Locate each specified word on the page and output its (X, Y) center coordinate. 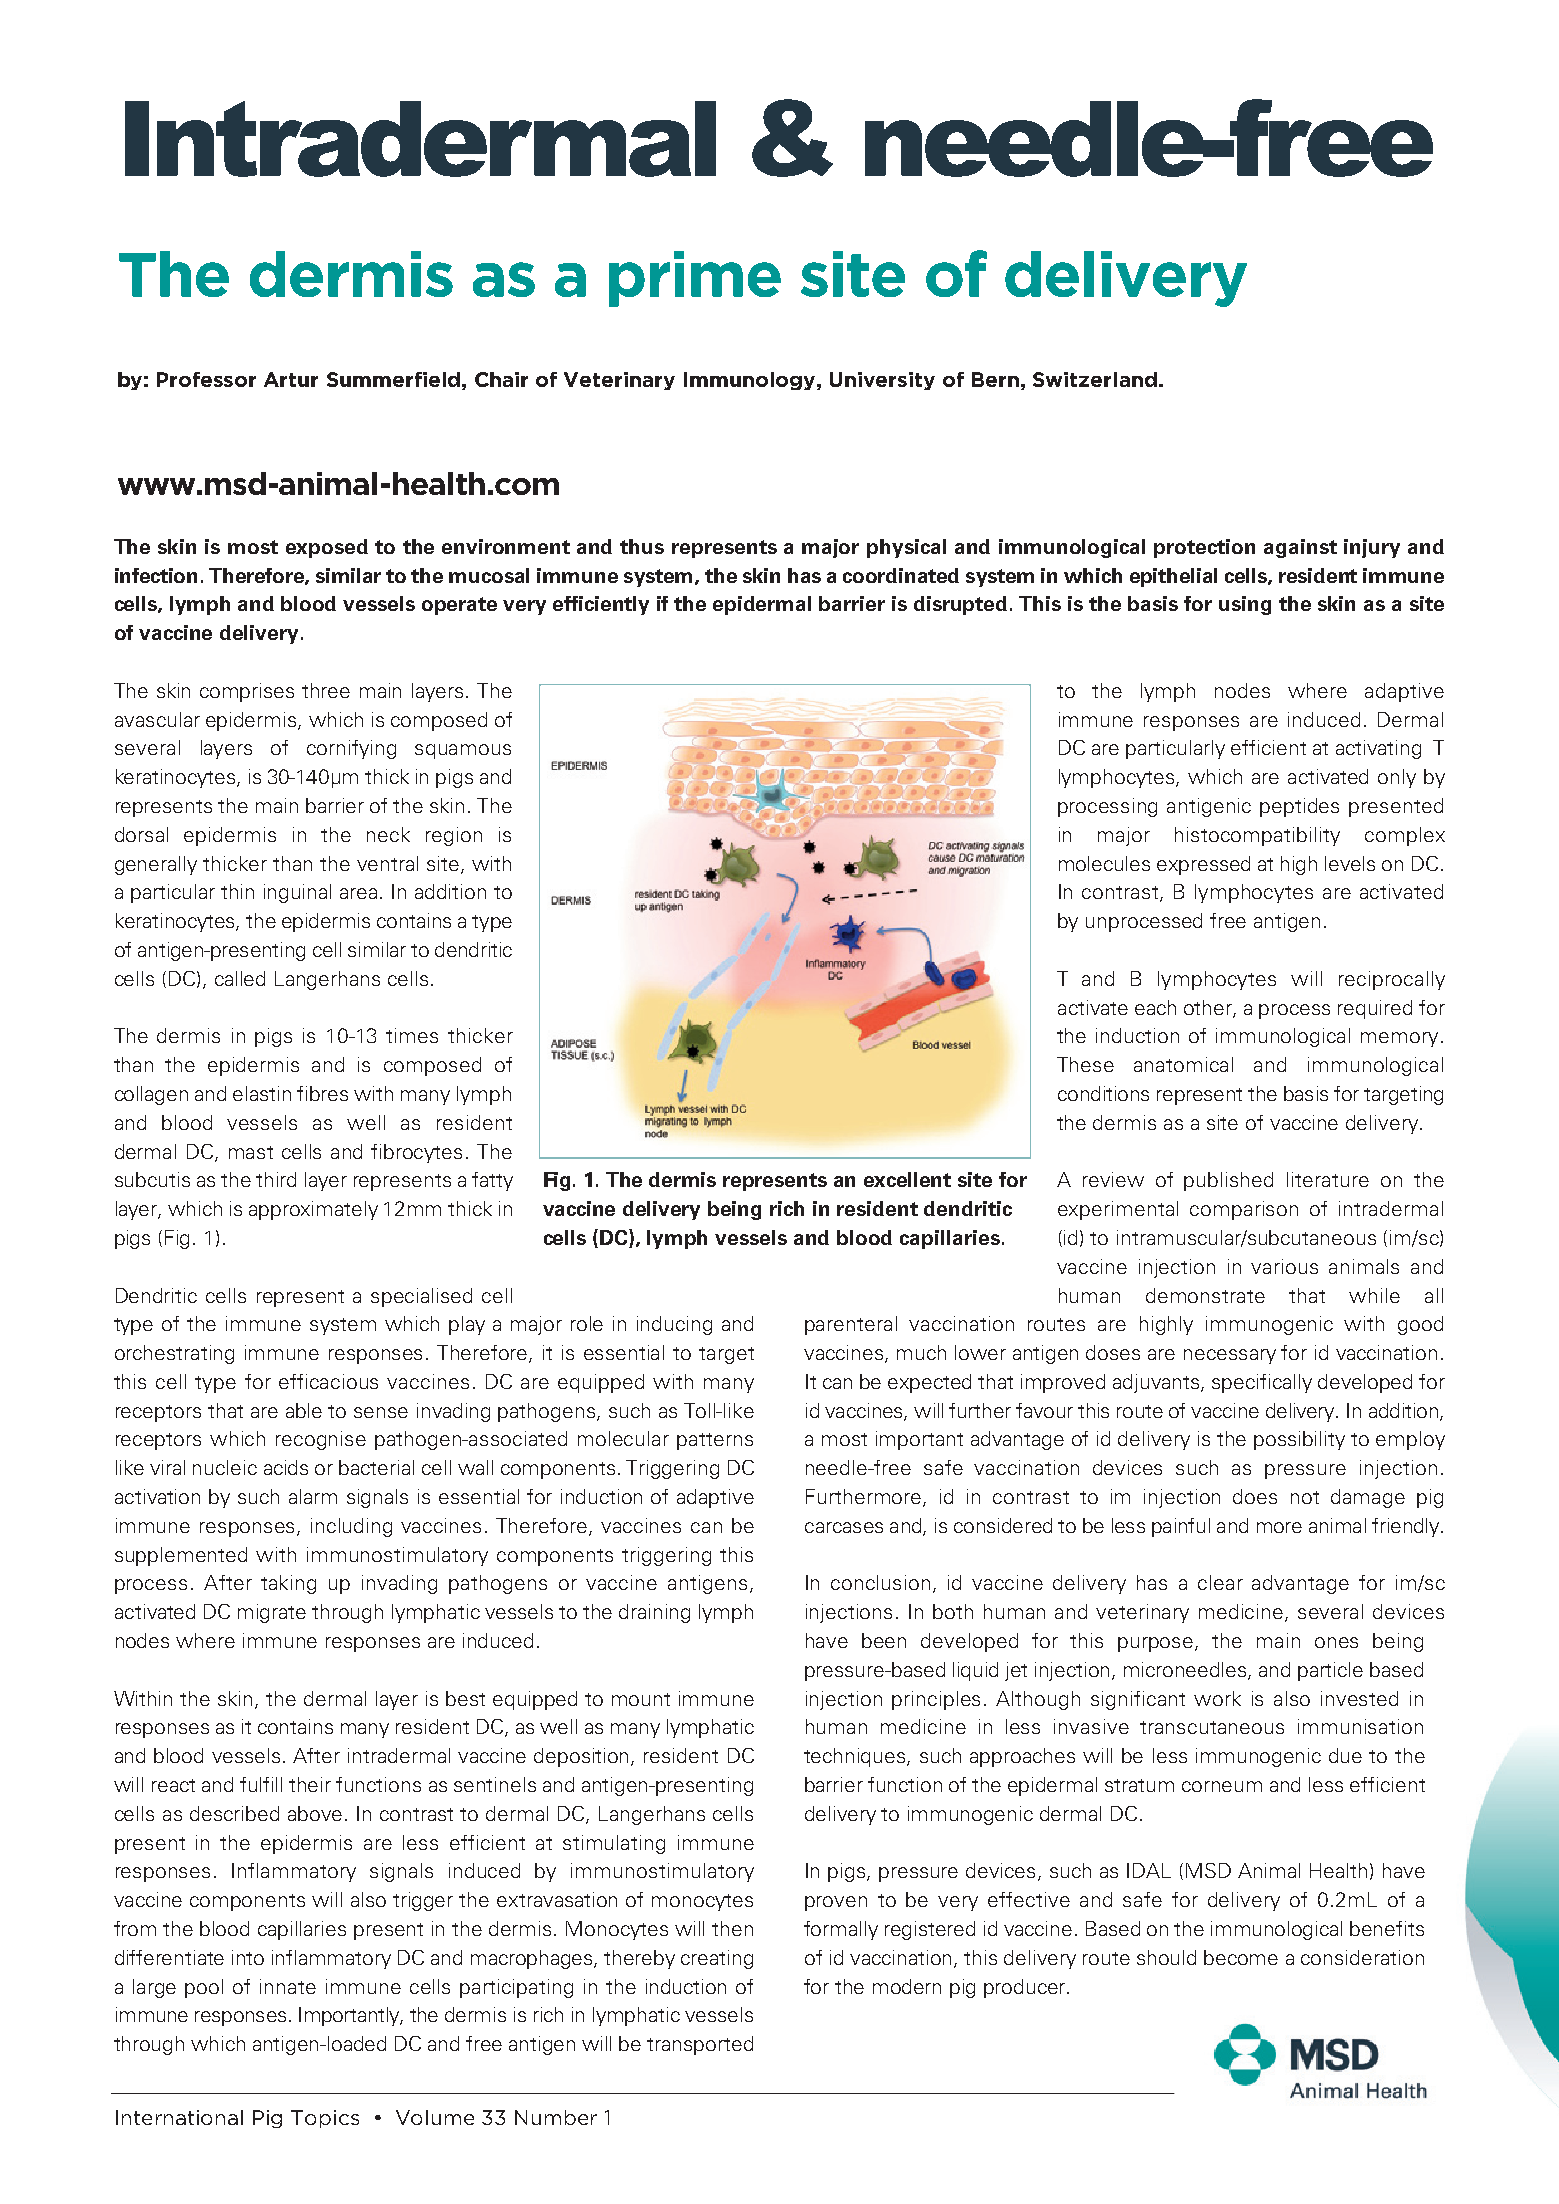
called (240, 978)
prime (695, 279)
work (1217, 1698)
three (326, 690)
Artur (291, 379)
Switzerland (1095, 379)
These (1085, 1064)
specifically (1262, 1383)
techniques (856, 1757)
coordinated (901, 575)
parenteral (851, 1325)
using (1245, 605)
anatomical (1183, 1064)
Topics (325, 2119)
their (310, 1784)
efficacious (328, 1381)
